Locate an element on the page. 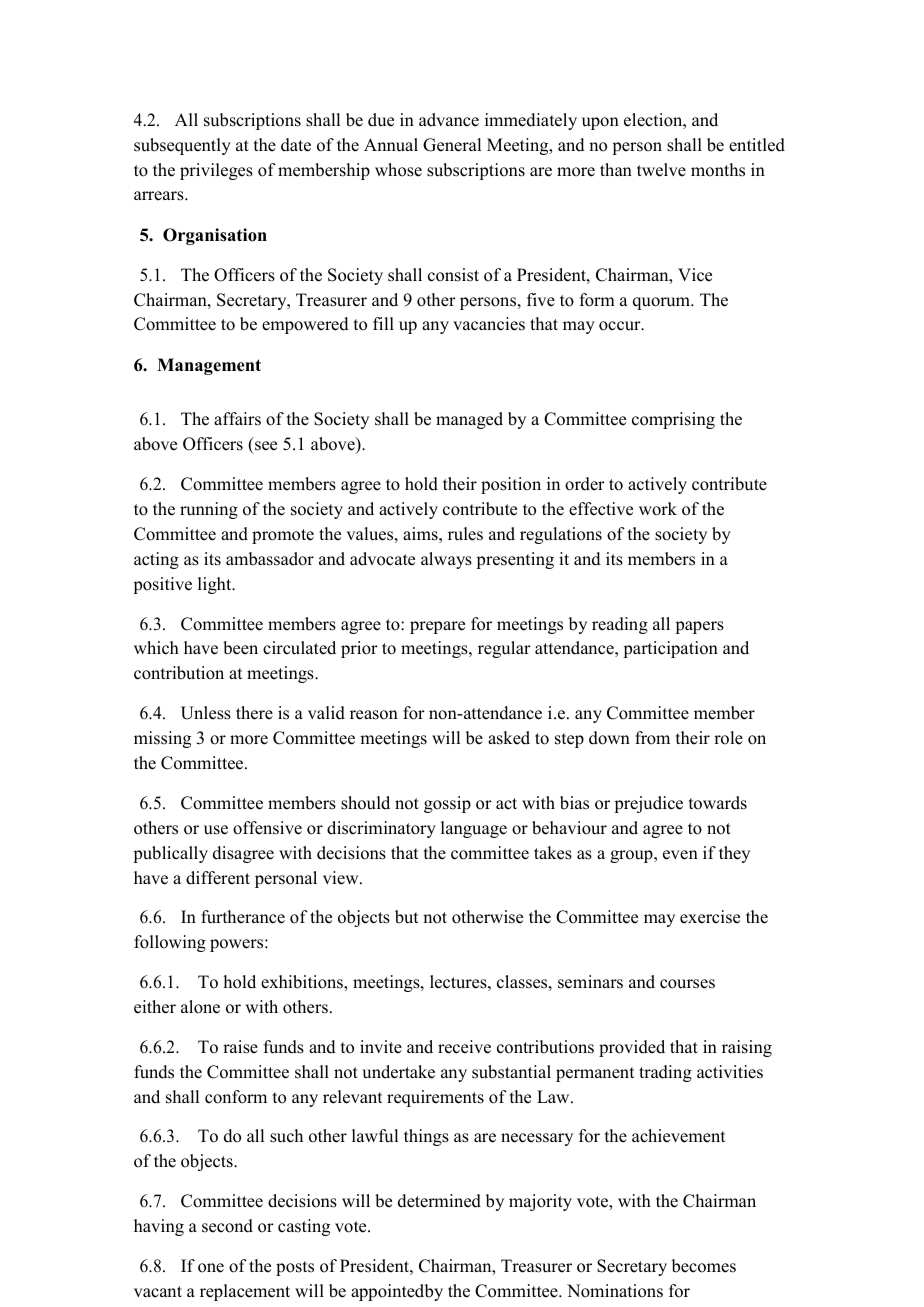 The image size is (924, 1307). General is located at coordinates (452, 145).
